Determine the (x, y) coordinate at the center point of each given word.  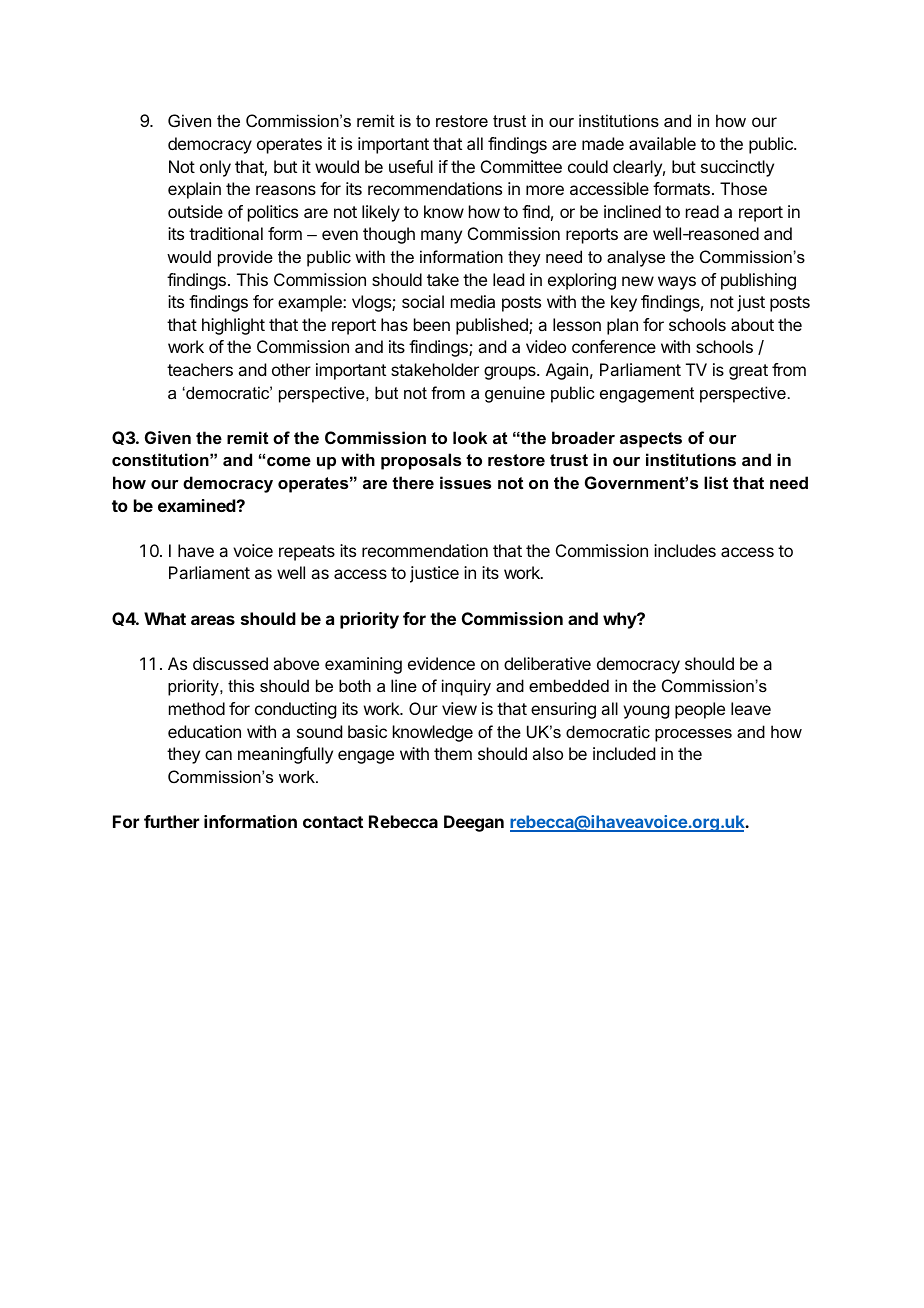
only (215, 168)
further (171, 821)
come (289, 461)
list (716, 482)
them (453, 753)
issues (465, 482)
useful (411, 166)
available (662, 143)
